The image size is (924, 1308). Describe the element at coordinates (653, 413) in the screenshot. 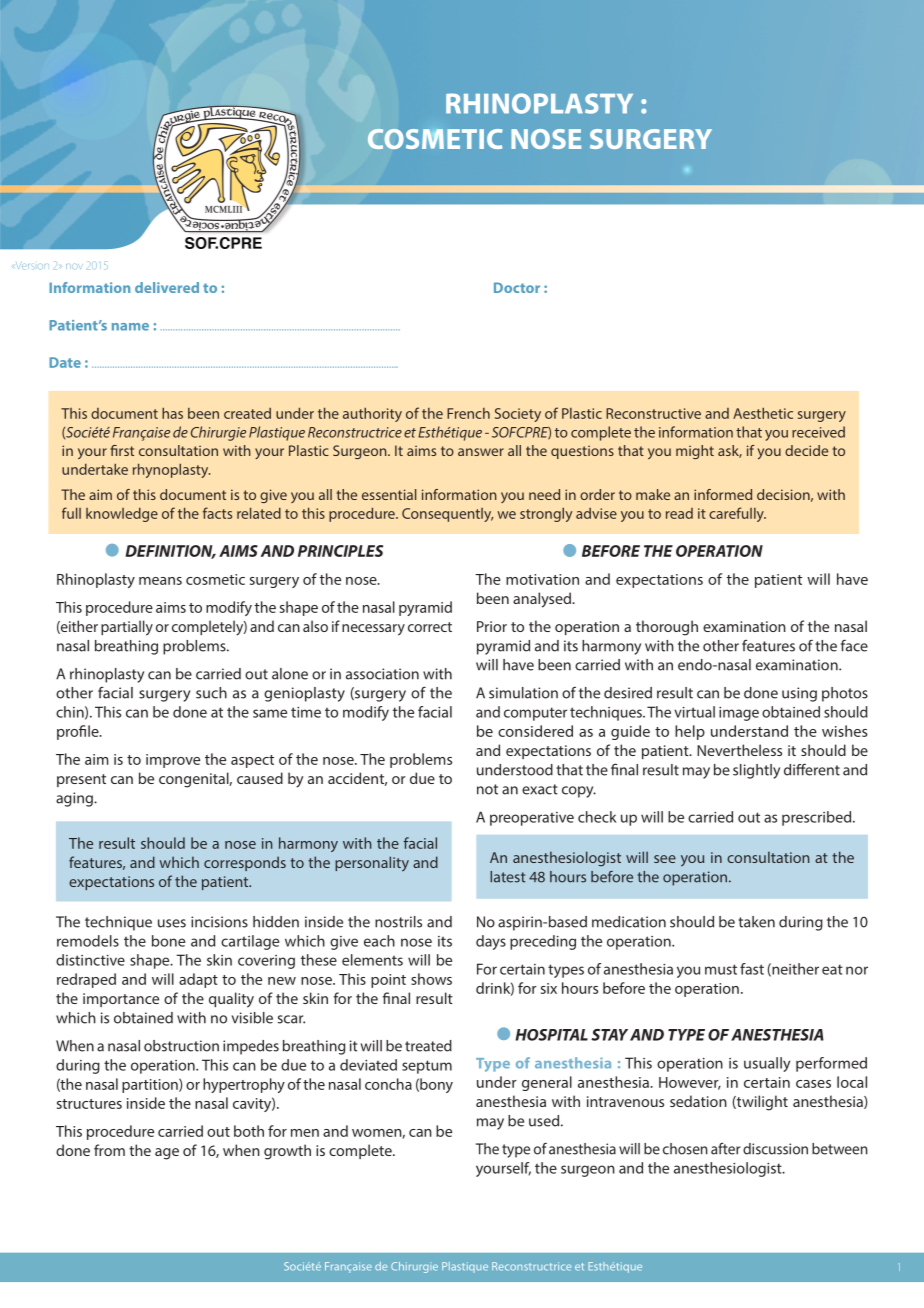

I see `Reconstructive` at that location.
